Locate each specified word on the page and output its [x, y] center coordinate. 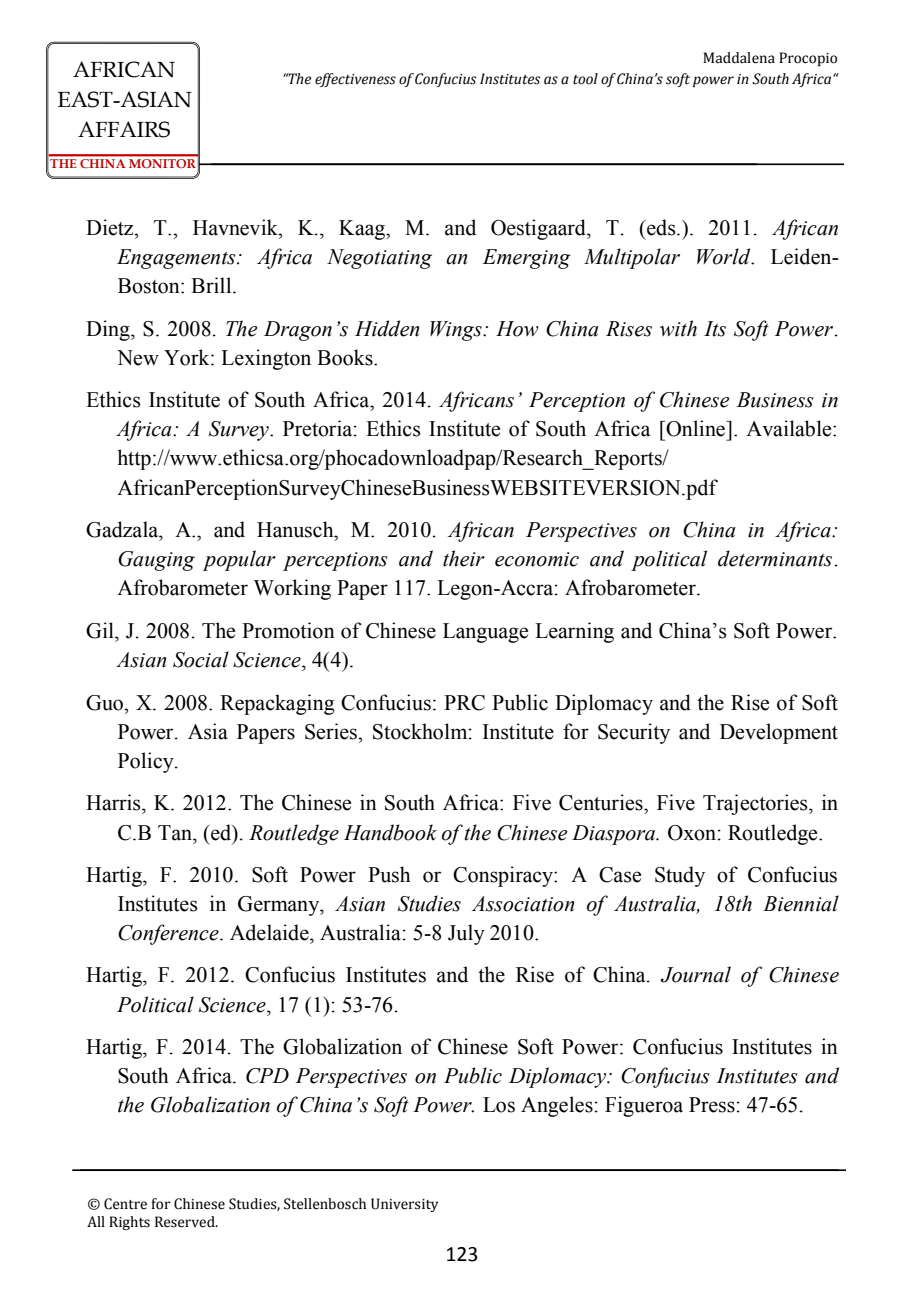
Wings [457, 331]
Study [680, 876]
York [188, 357]
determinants [775, 558]
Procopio [808, 59]
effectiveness [355, 80]
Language [485, 633]
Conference [169, 934]
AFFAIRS [124, 129]
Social [201, 659]
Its [715, 329]
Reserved [186, 1222]
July [466, 934]
